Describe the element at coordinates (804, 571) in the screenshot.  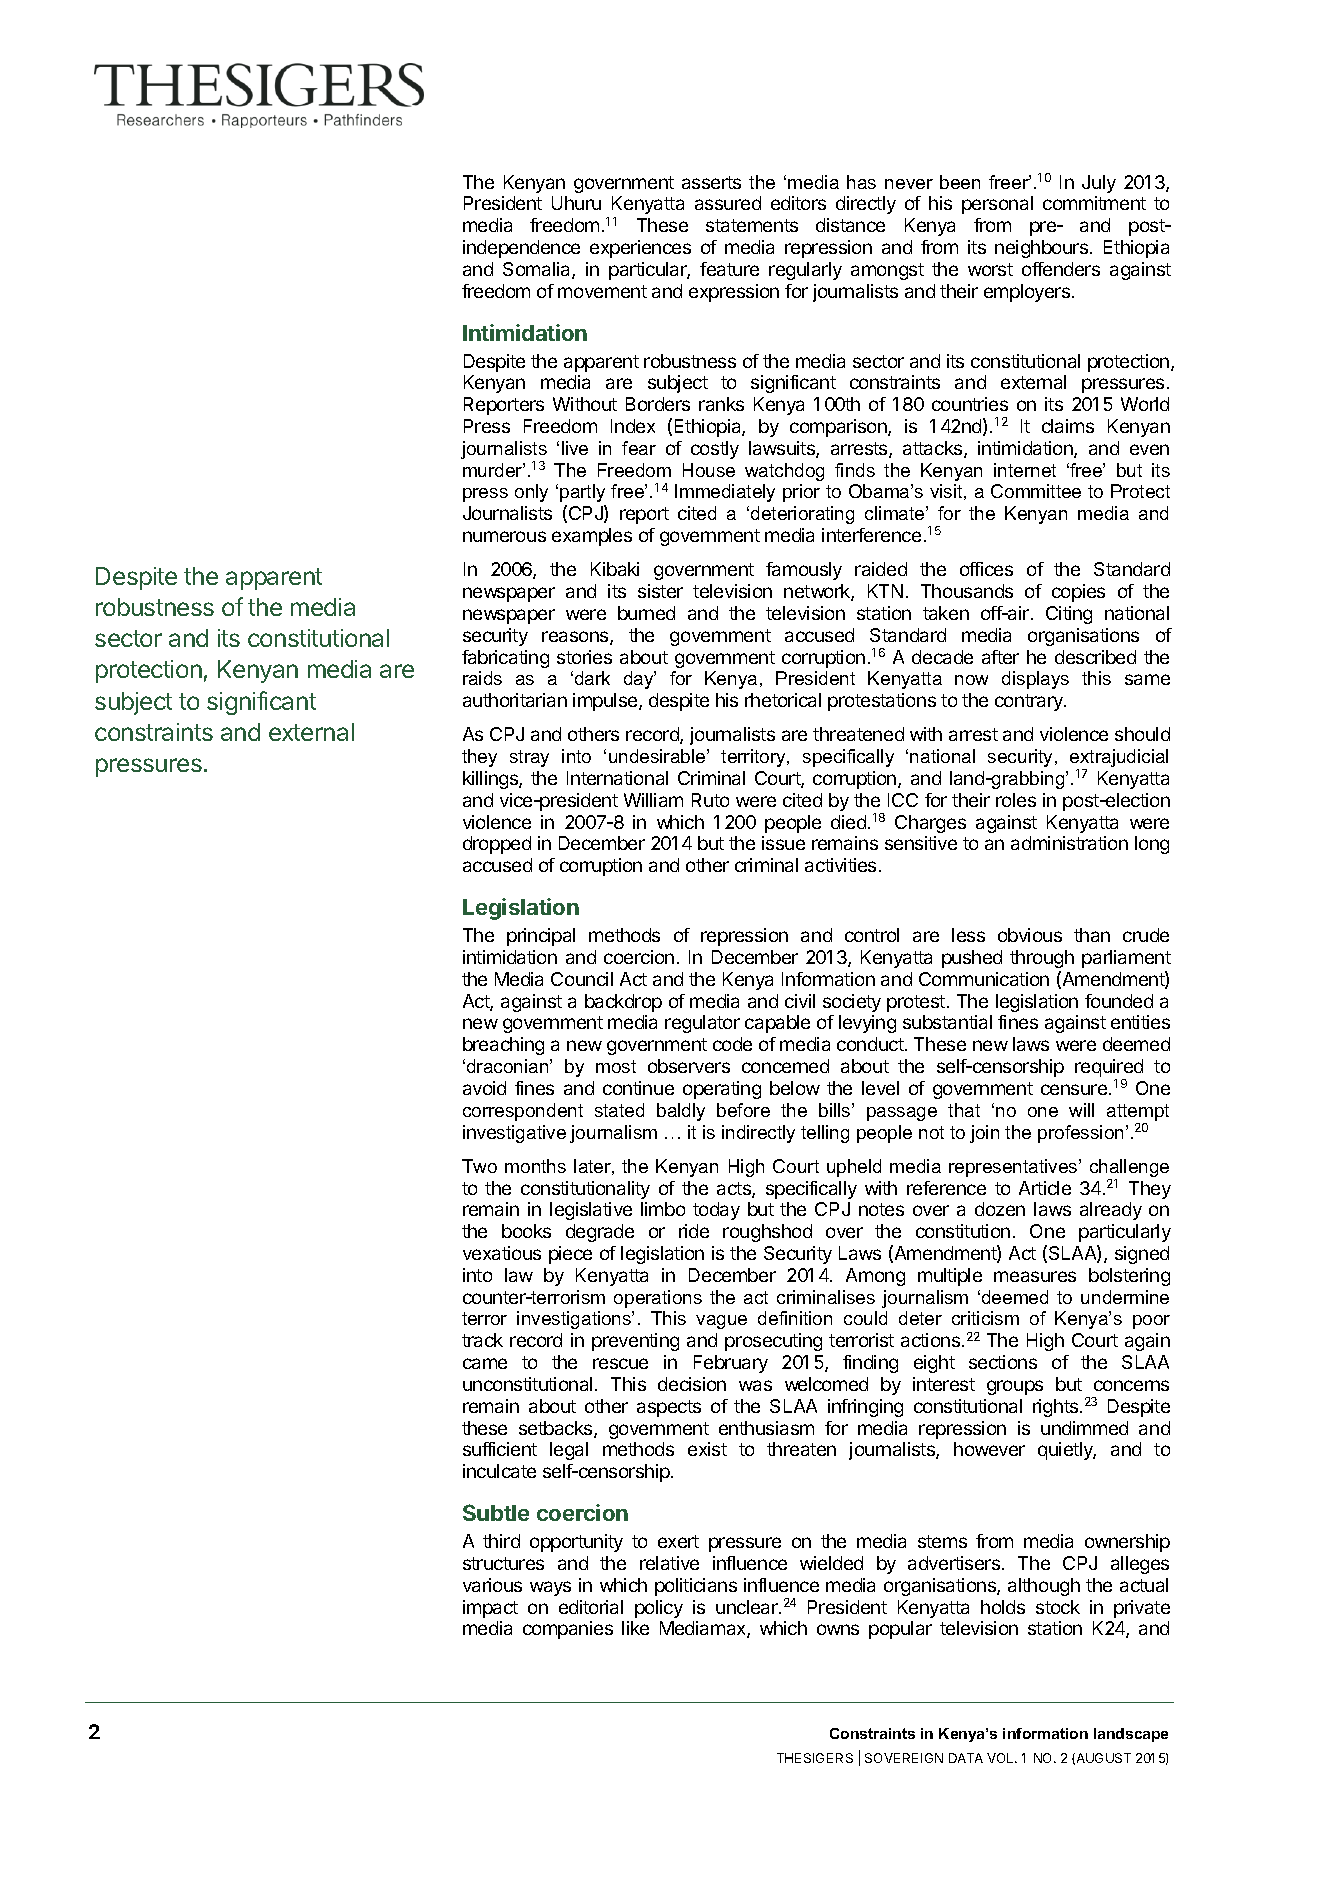
I see `famously` at that location.
